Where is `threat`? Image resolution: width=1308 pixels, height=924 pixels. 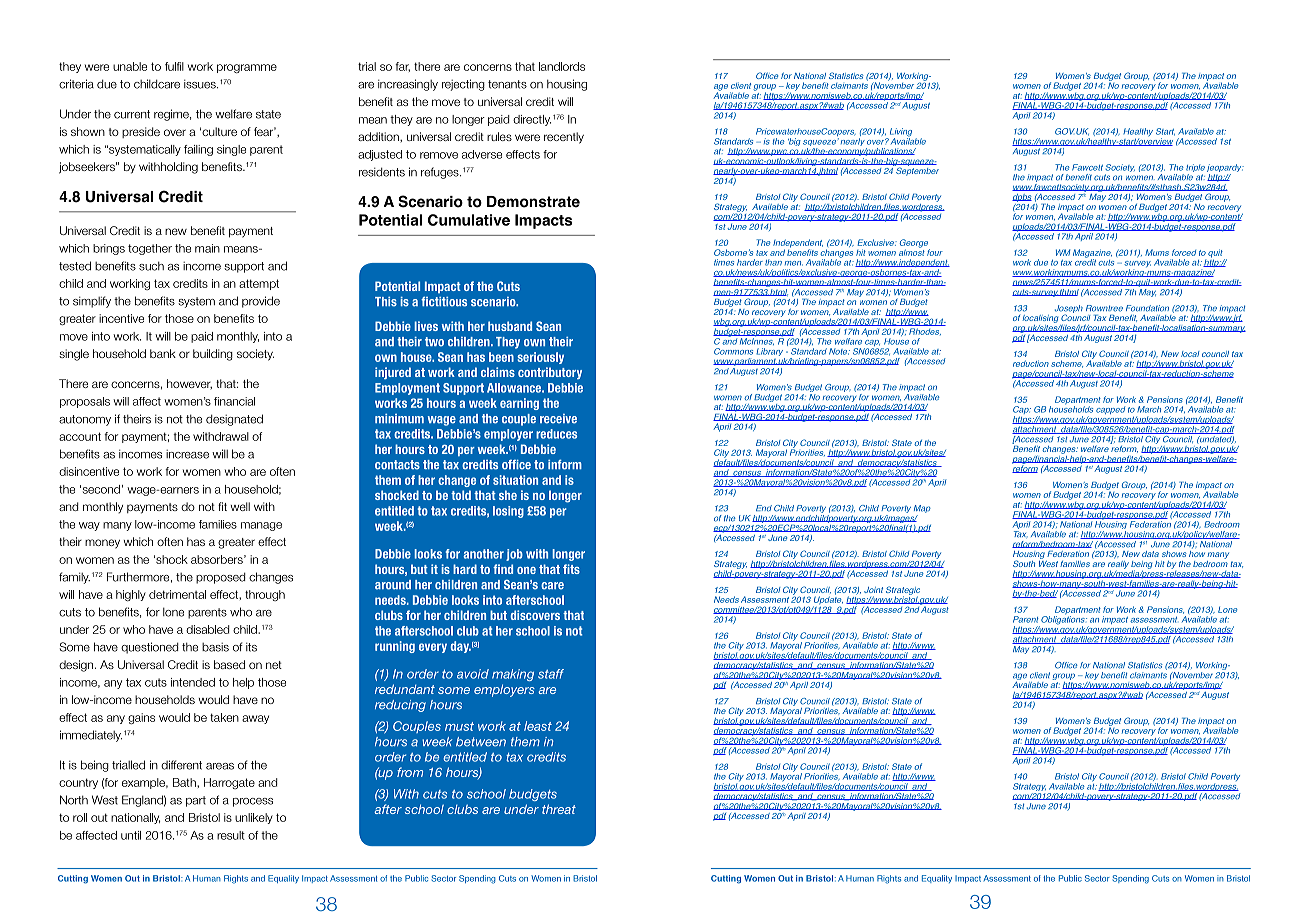
threat is located at coordinates (559, 809).
